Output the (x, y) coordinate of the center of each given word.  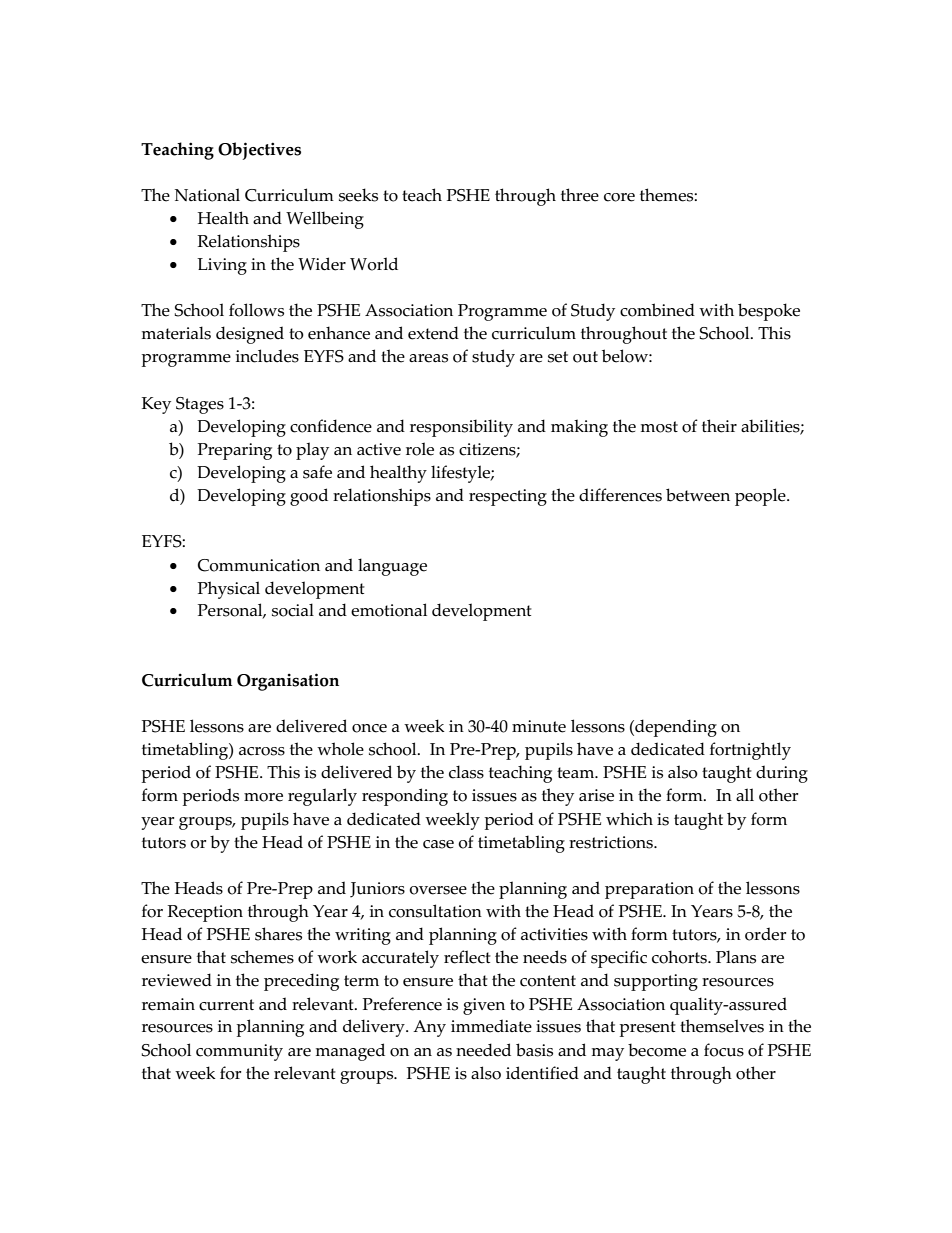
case (438, 844)
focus (724, 1050)
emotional (389, 610)
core (619, 197)
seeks (358, 195)
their (719, 426)
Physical (229, 590)
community (239, 1052)
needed (483, 1050)
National (207, 195)
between (698, 495)
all (745, 794)
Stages (200, 405)
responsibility (461, 428)
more (263, 797)
